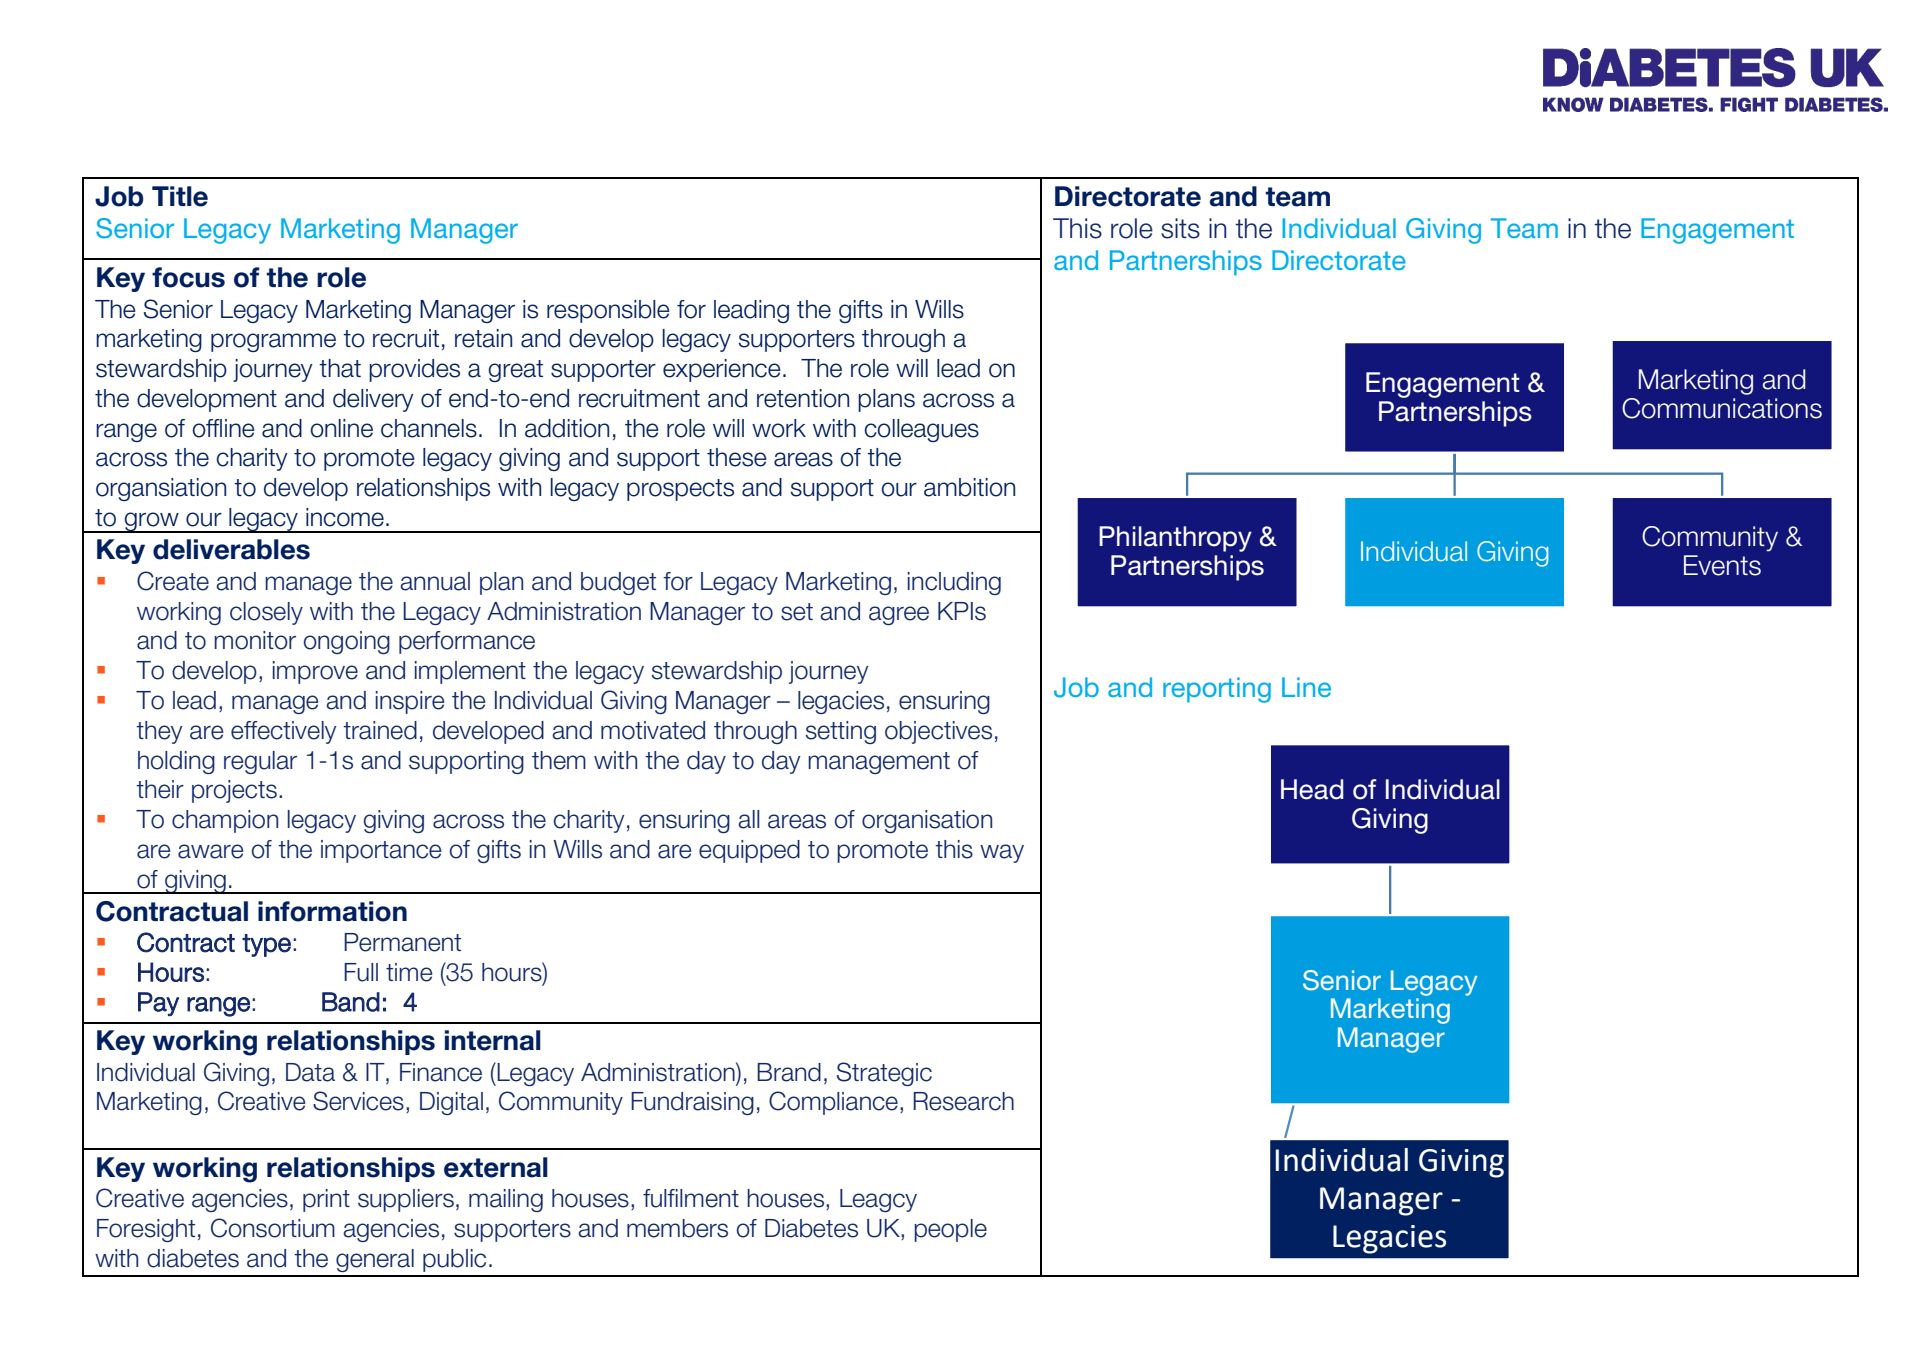  What do you see at coordinates (332, 911) in the screenshot?
I see `information` at bounding box center [332, 911].
